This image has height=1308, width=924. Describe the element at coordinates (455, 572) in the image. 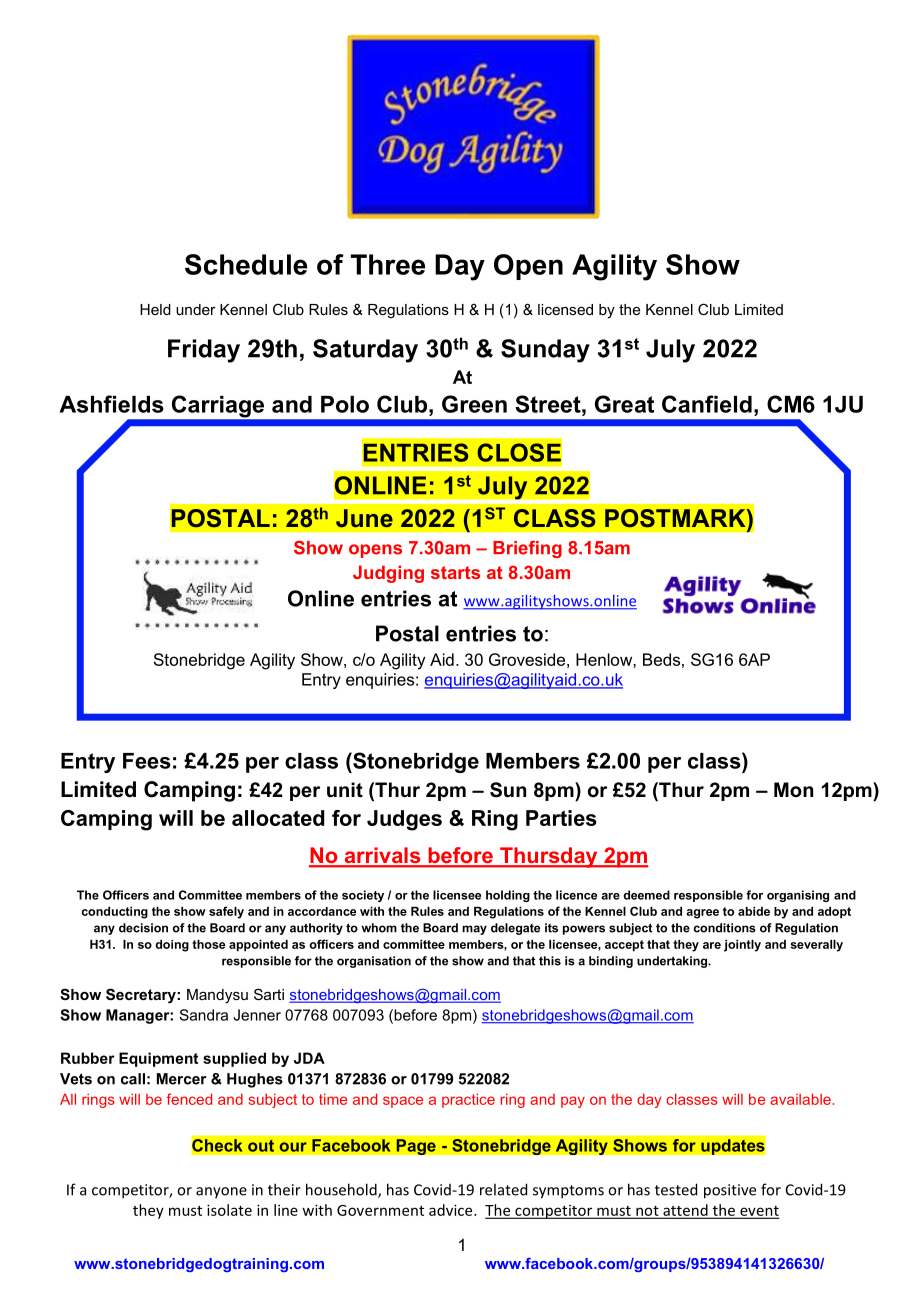

I see `starts` at that location.
